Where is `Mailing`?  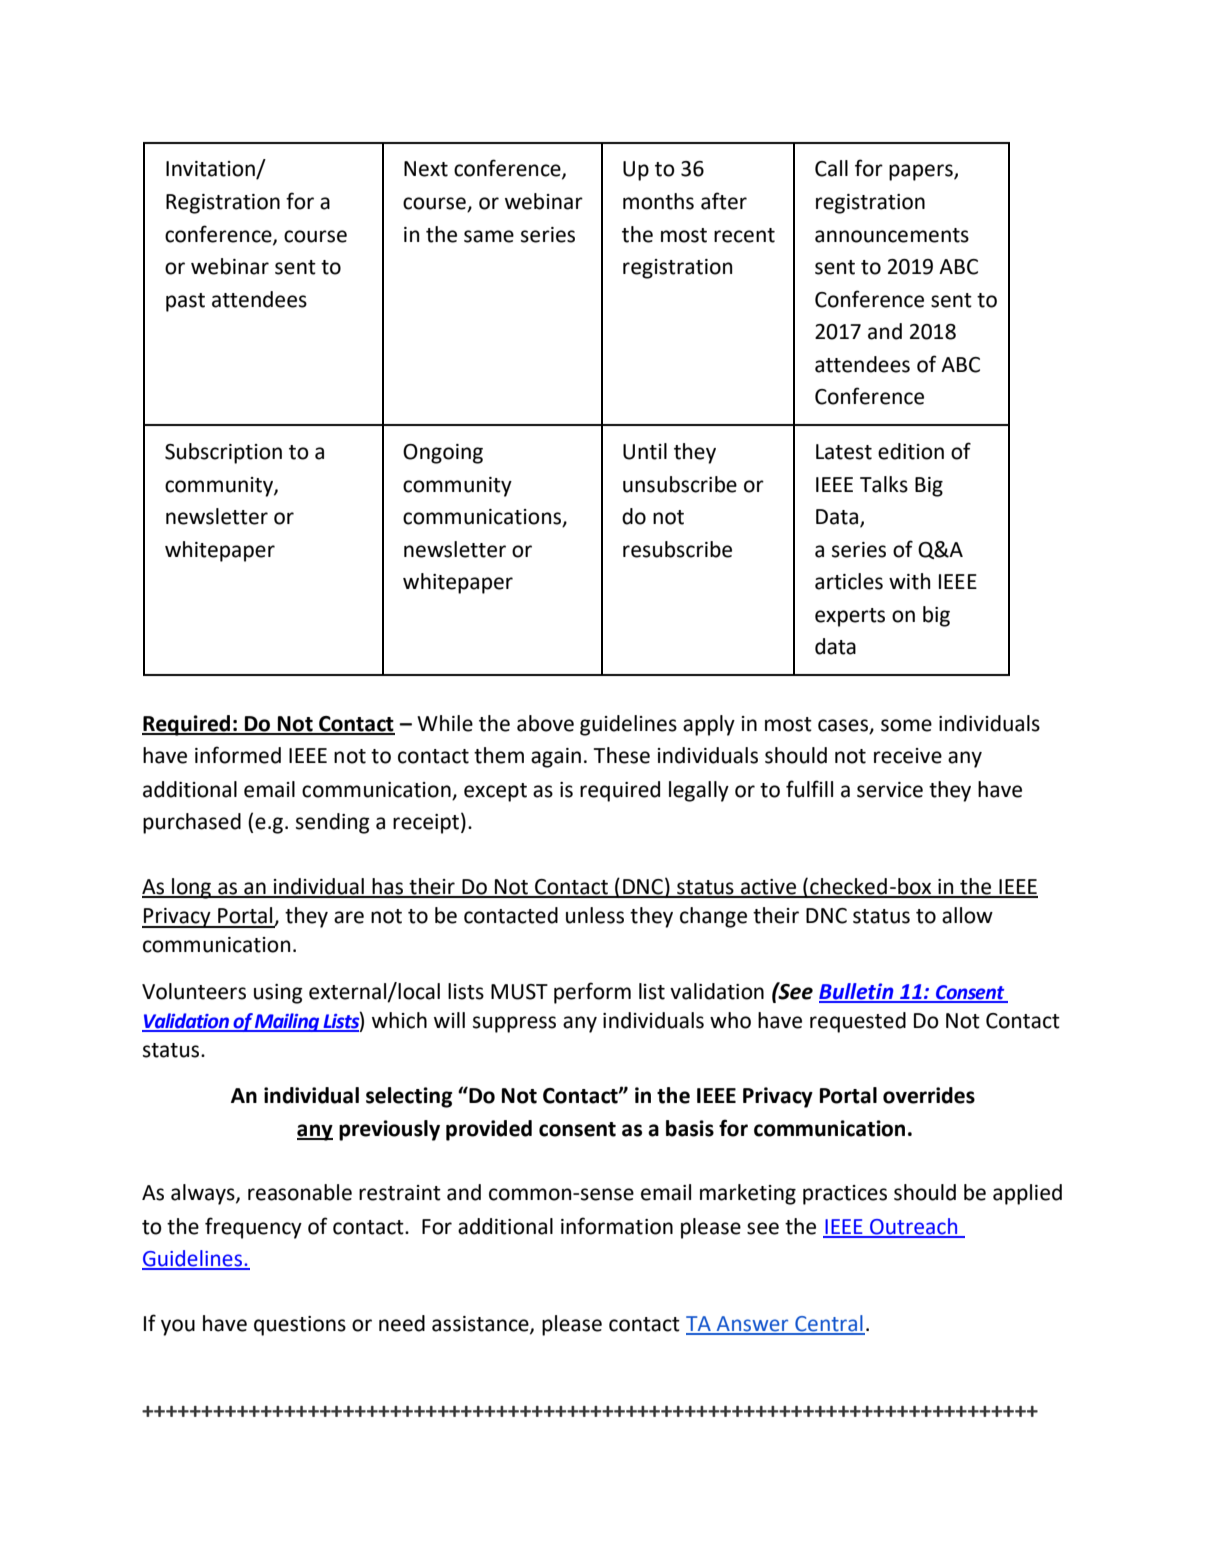
Mailing is located at coordinates (287, 1022).
